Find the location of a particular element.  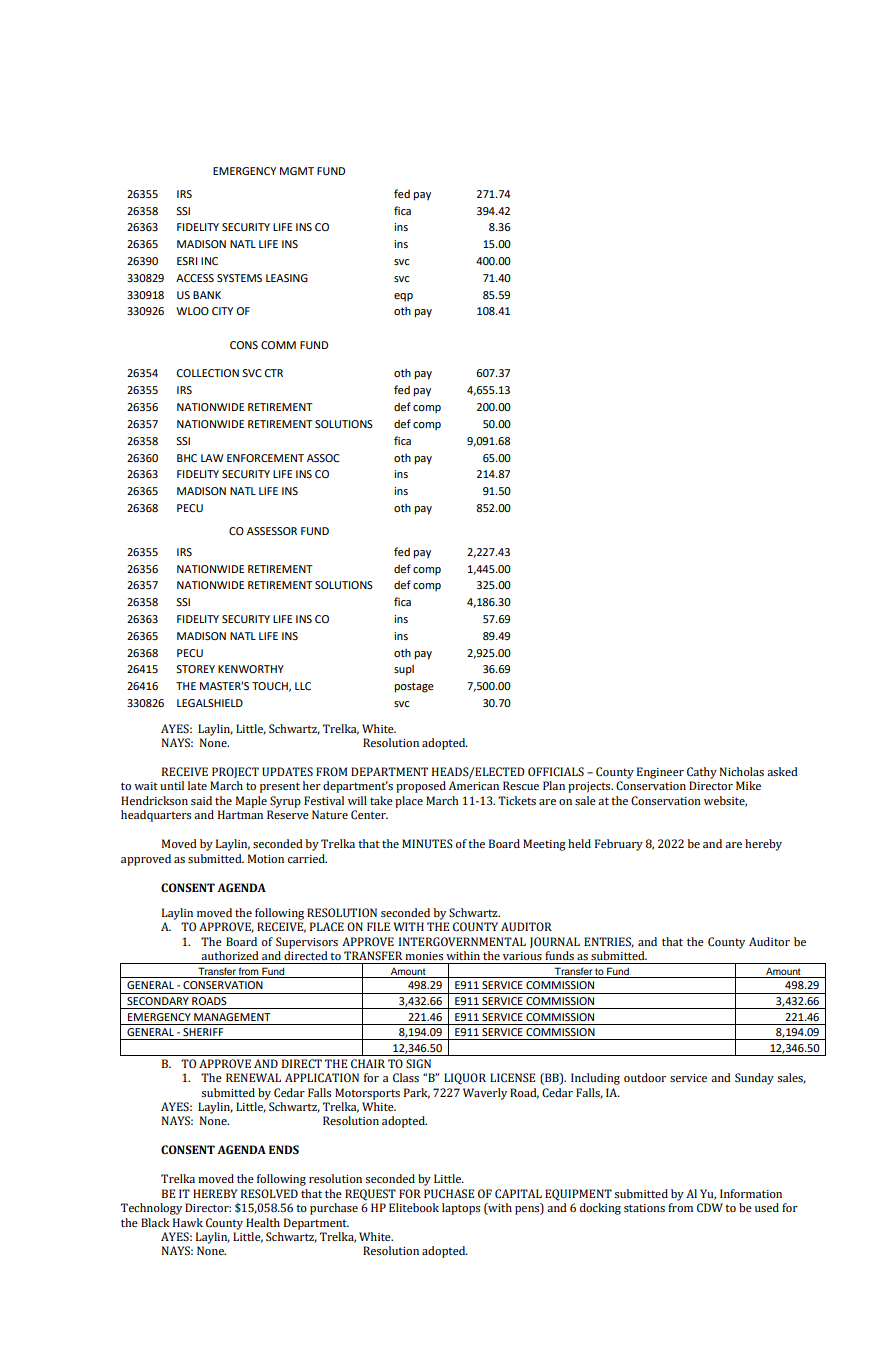

MGMT is located at coordinates (297, 171).
